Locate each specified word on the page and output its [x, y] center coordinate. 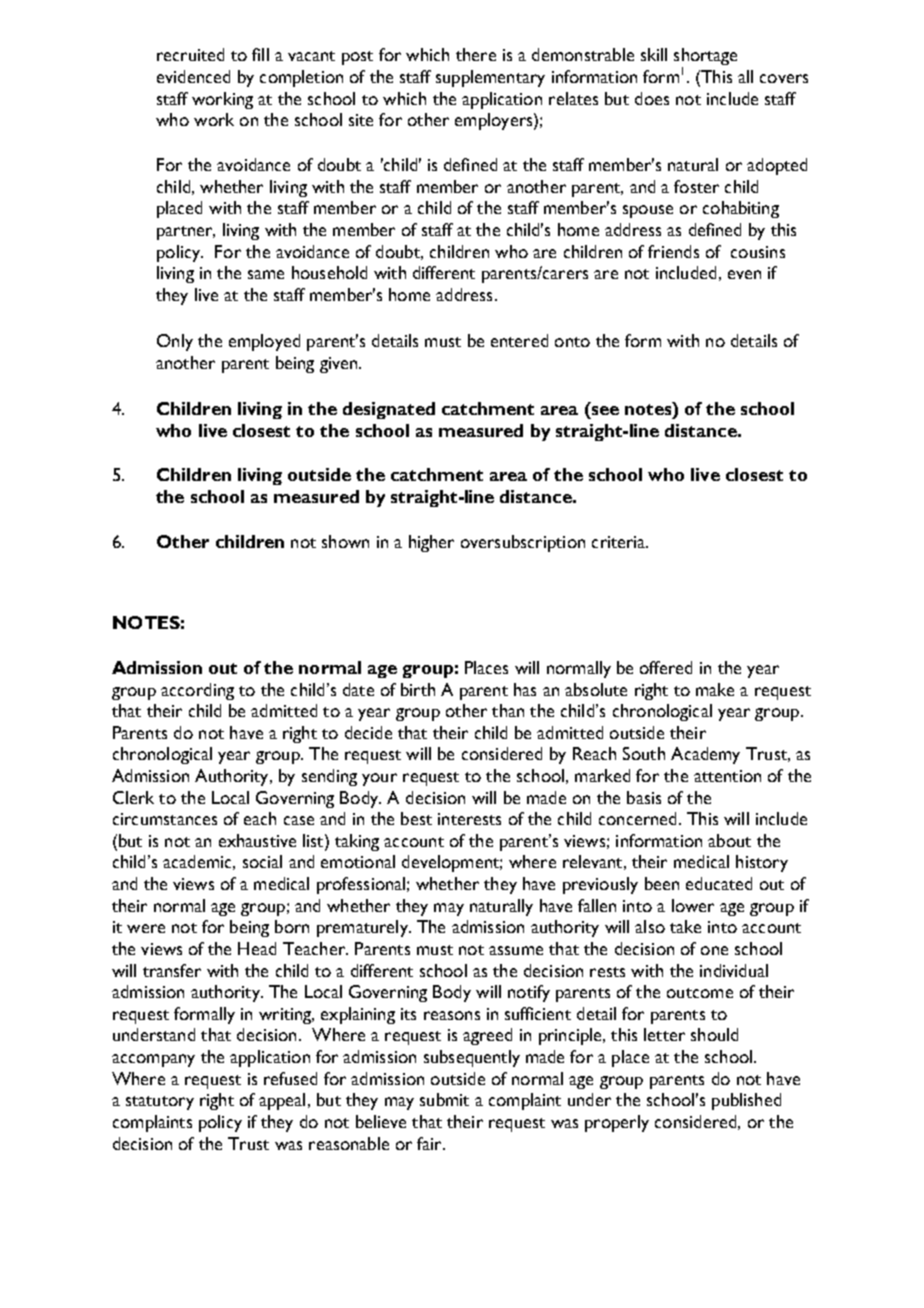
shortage [705, 58]
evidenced [193, 76]
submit [444, 1099]
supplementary [490, 78]
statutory [160, 1103]
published [746, 1101]
